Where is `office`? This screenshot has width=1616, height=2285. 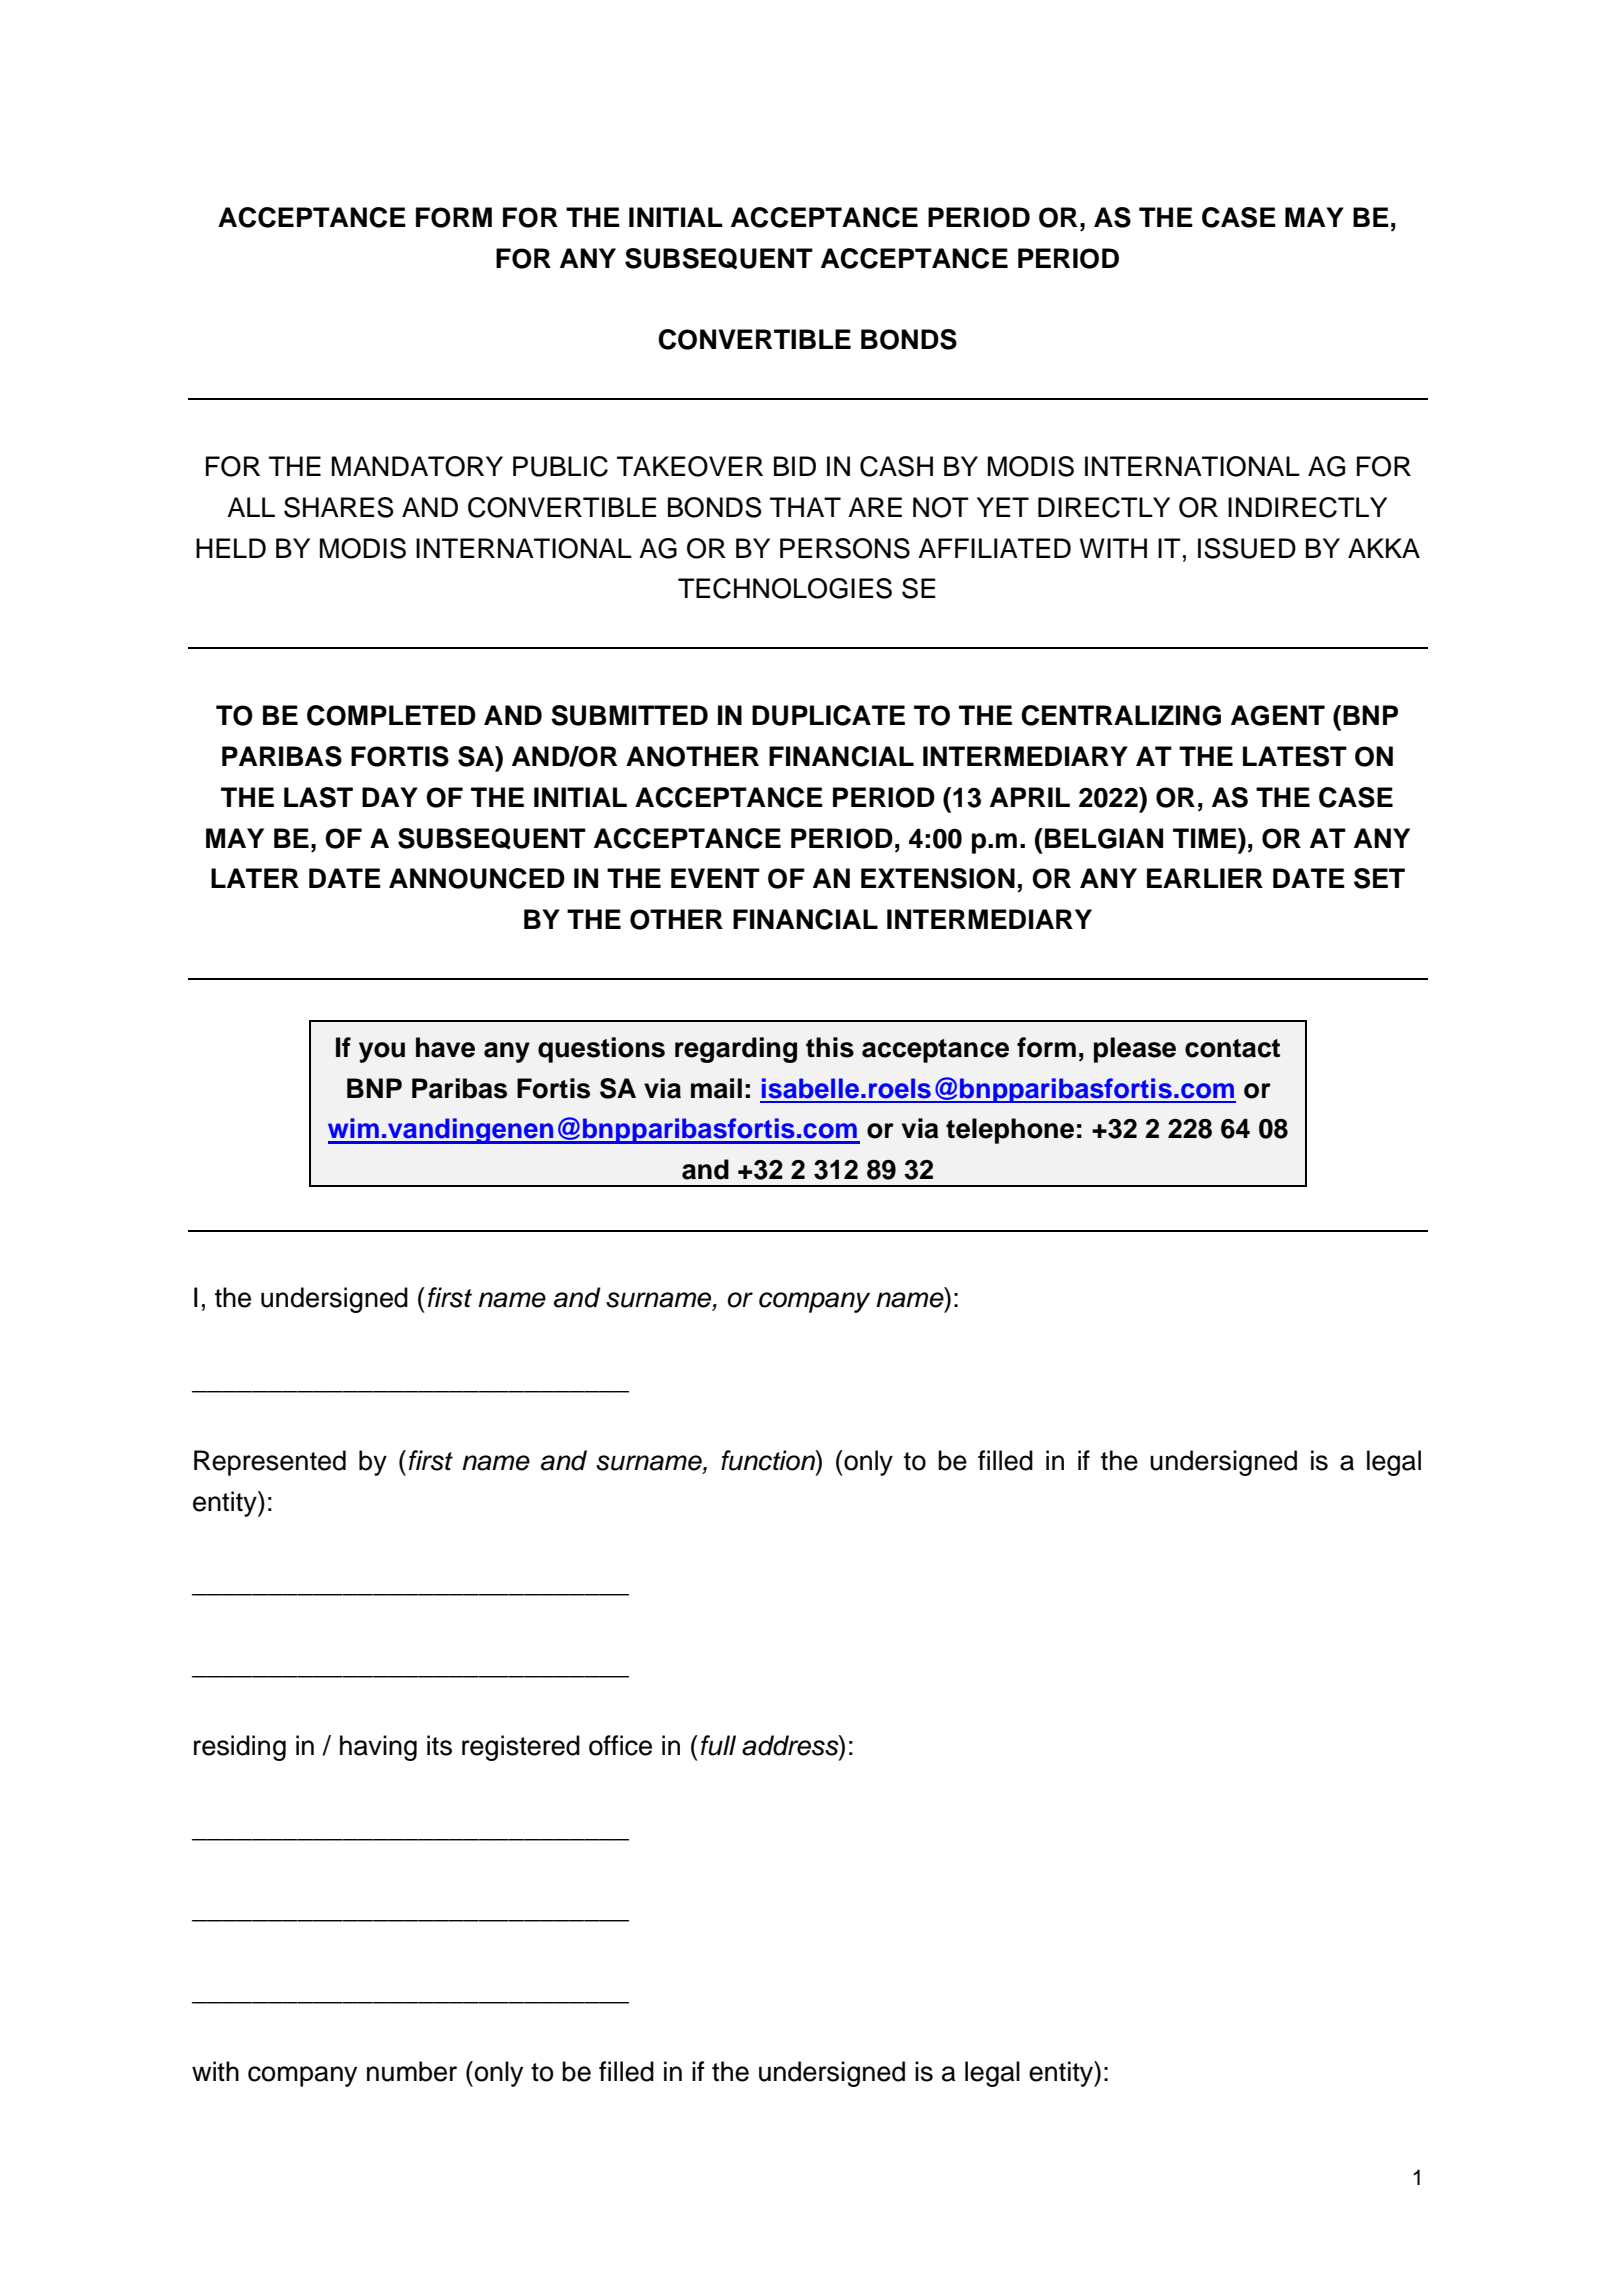 office is located at coordinates (620, 1745).
